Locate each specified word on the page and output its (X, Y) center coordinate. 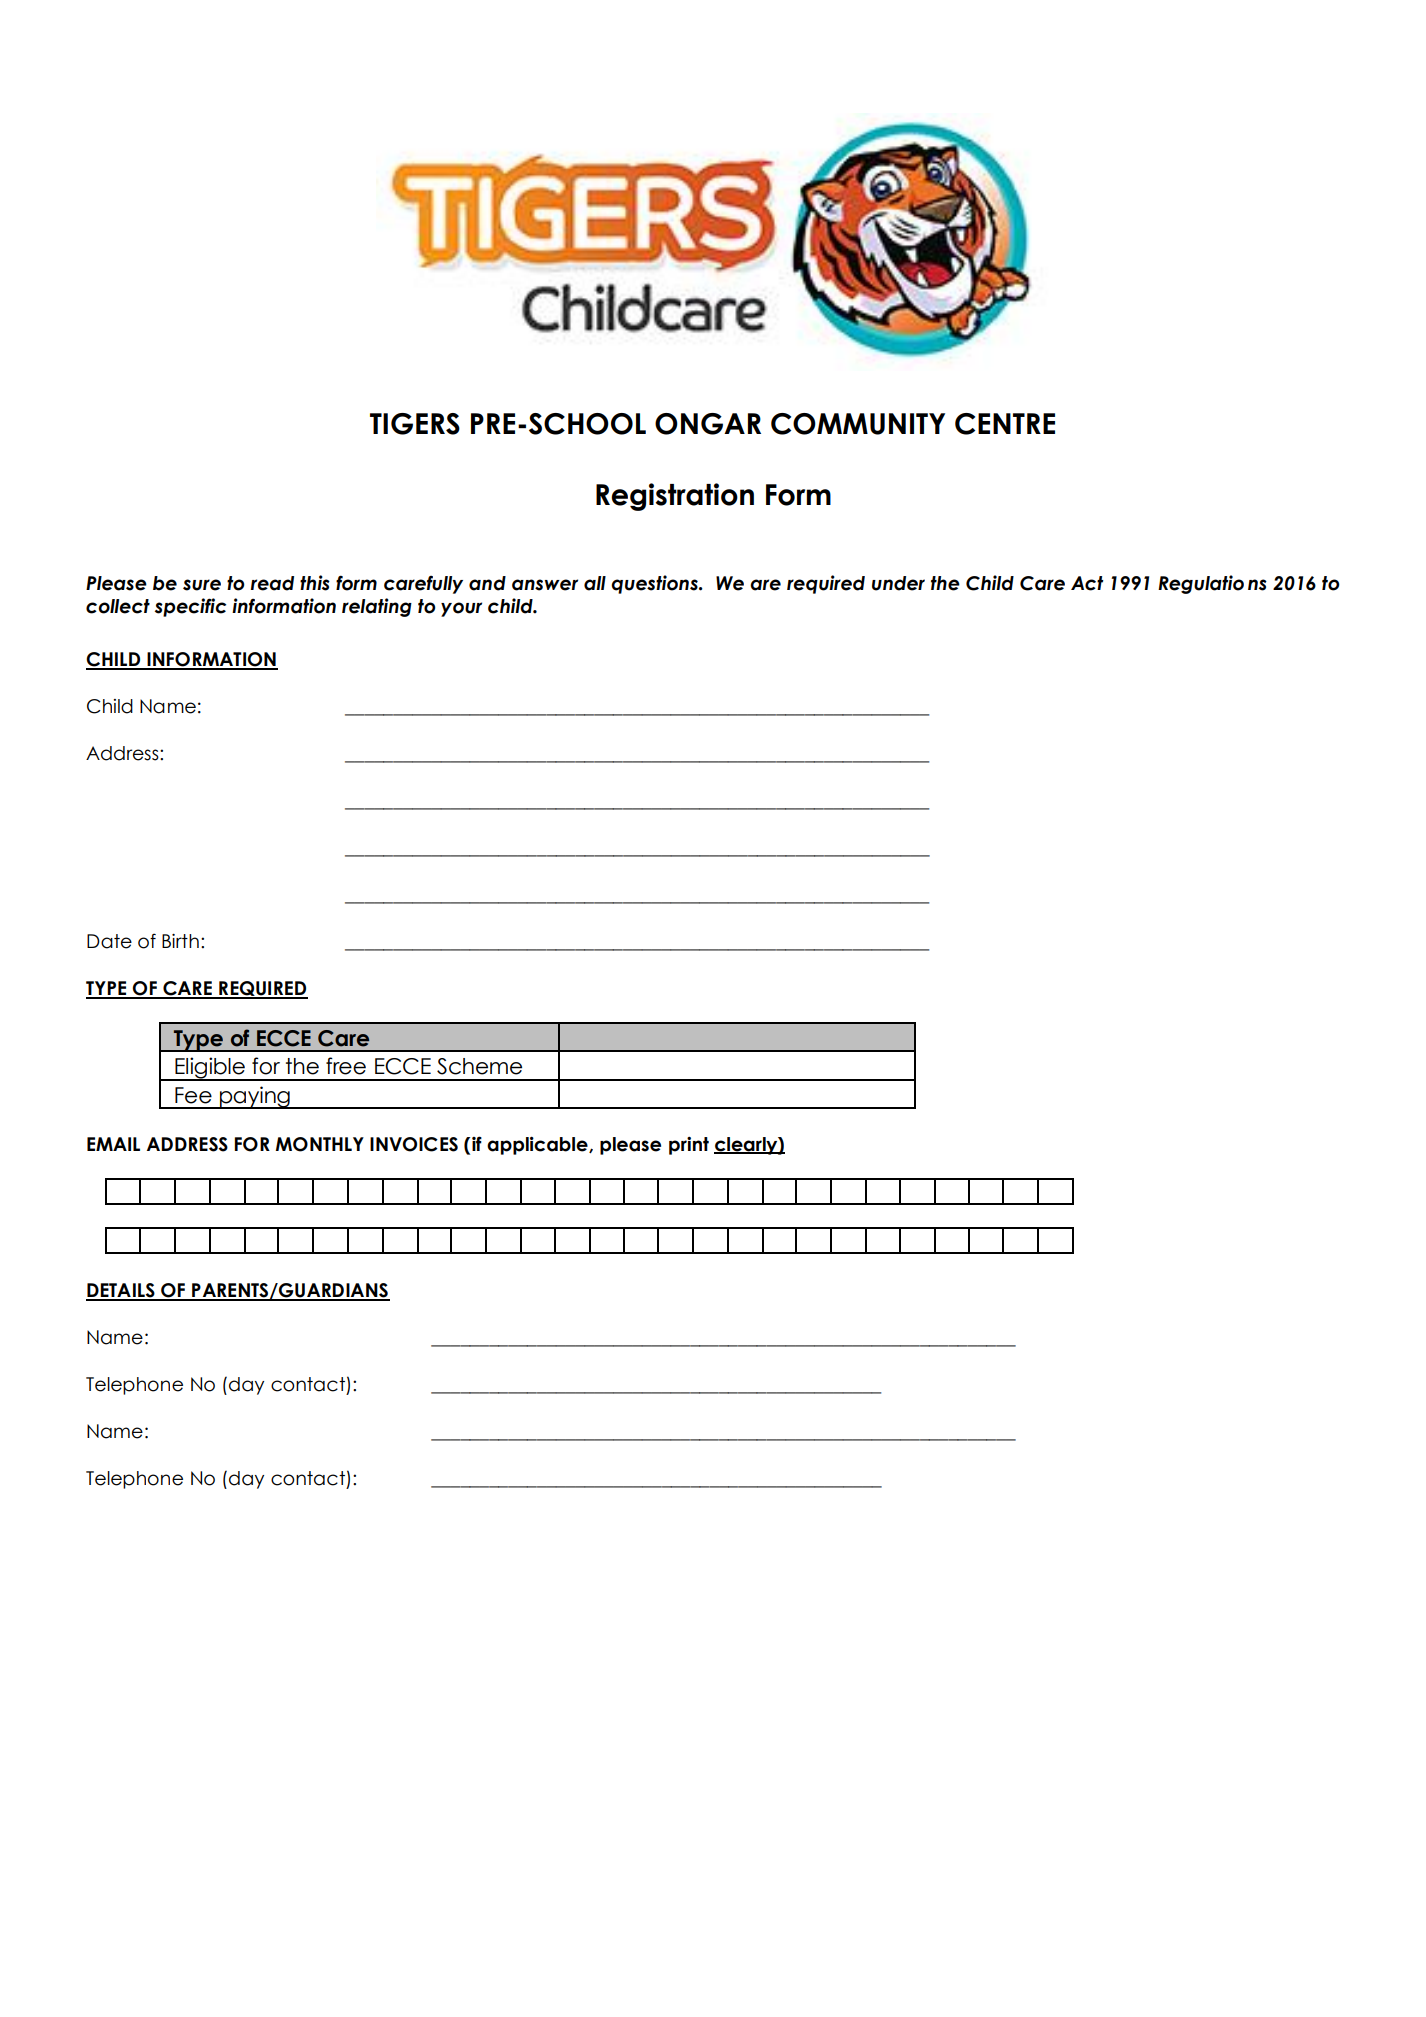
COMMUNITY (858, 424)
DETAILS (121, 1291)
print (689, 1146)
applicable (538, 1146)
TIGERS (415, 424)
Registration (675, 497)
